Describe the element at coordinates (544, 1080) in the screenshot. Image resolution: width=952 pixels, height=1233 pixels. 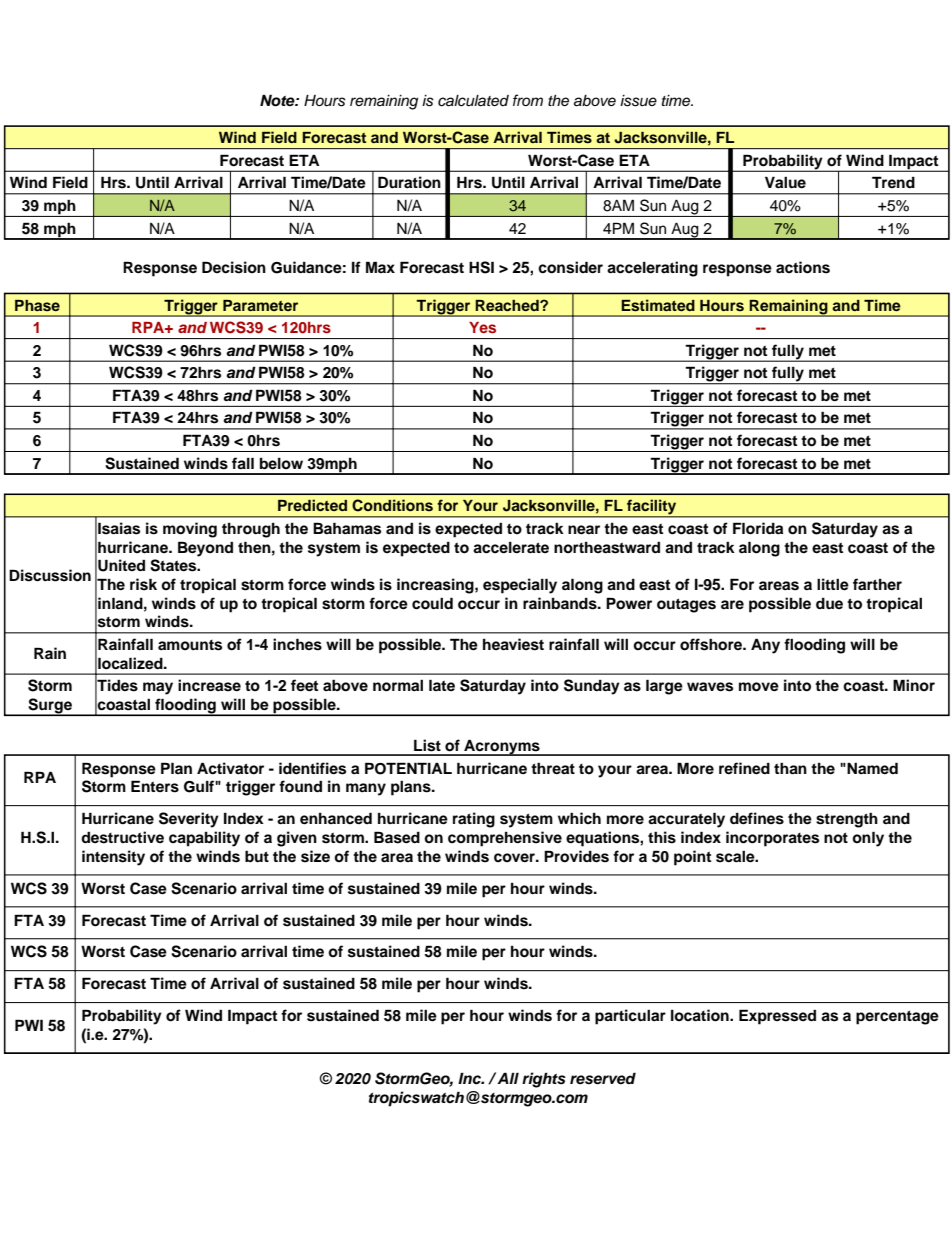
I see `rights` at that location.
